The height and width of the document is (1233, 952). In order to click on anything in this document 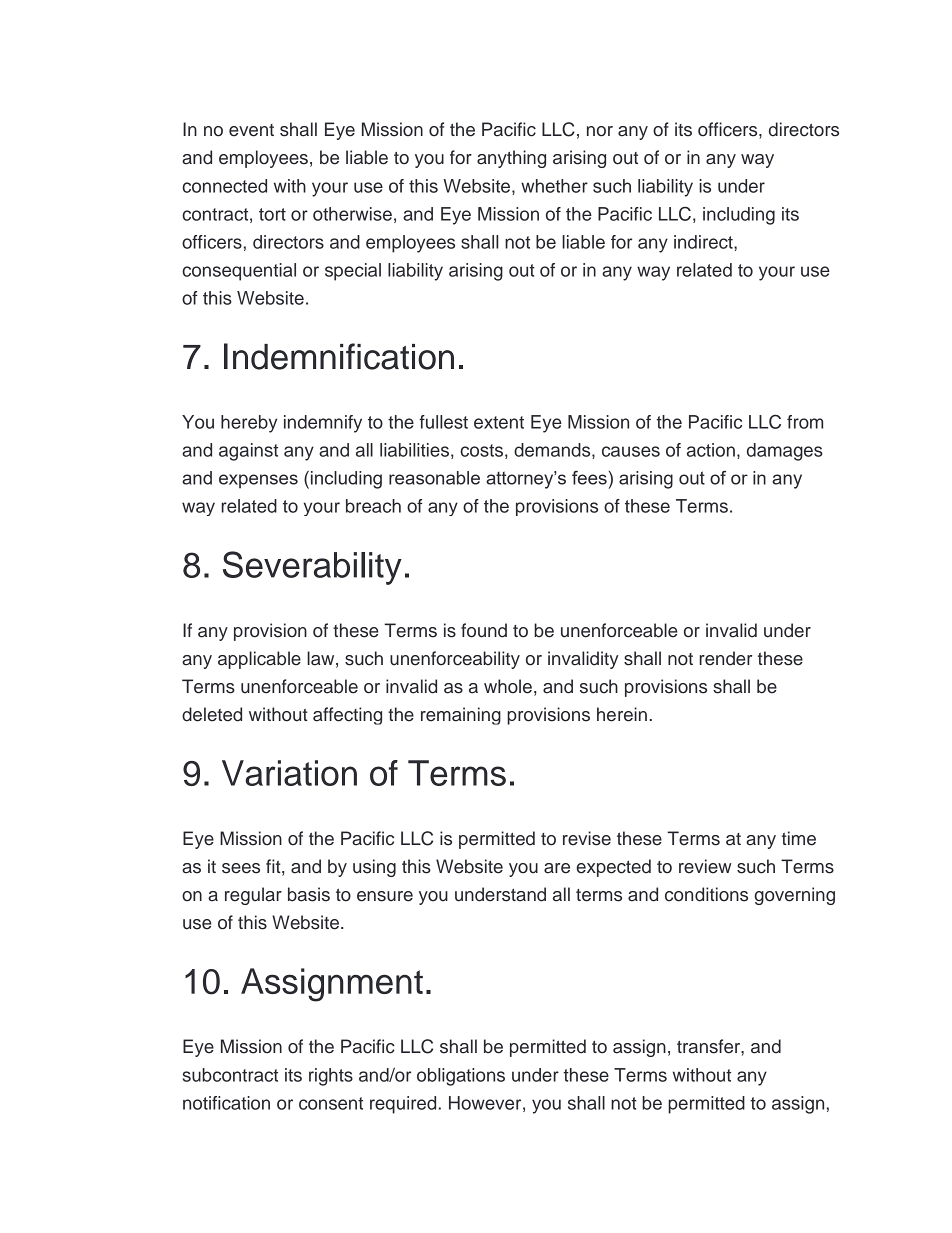, I will do `click(511, 159)`.
